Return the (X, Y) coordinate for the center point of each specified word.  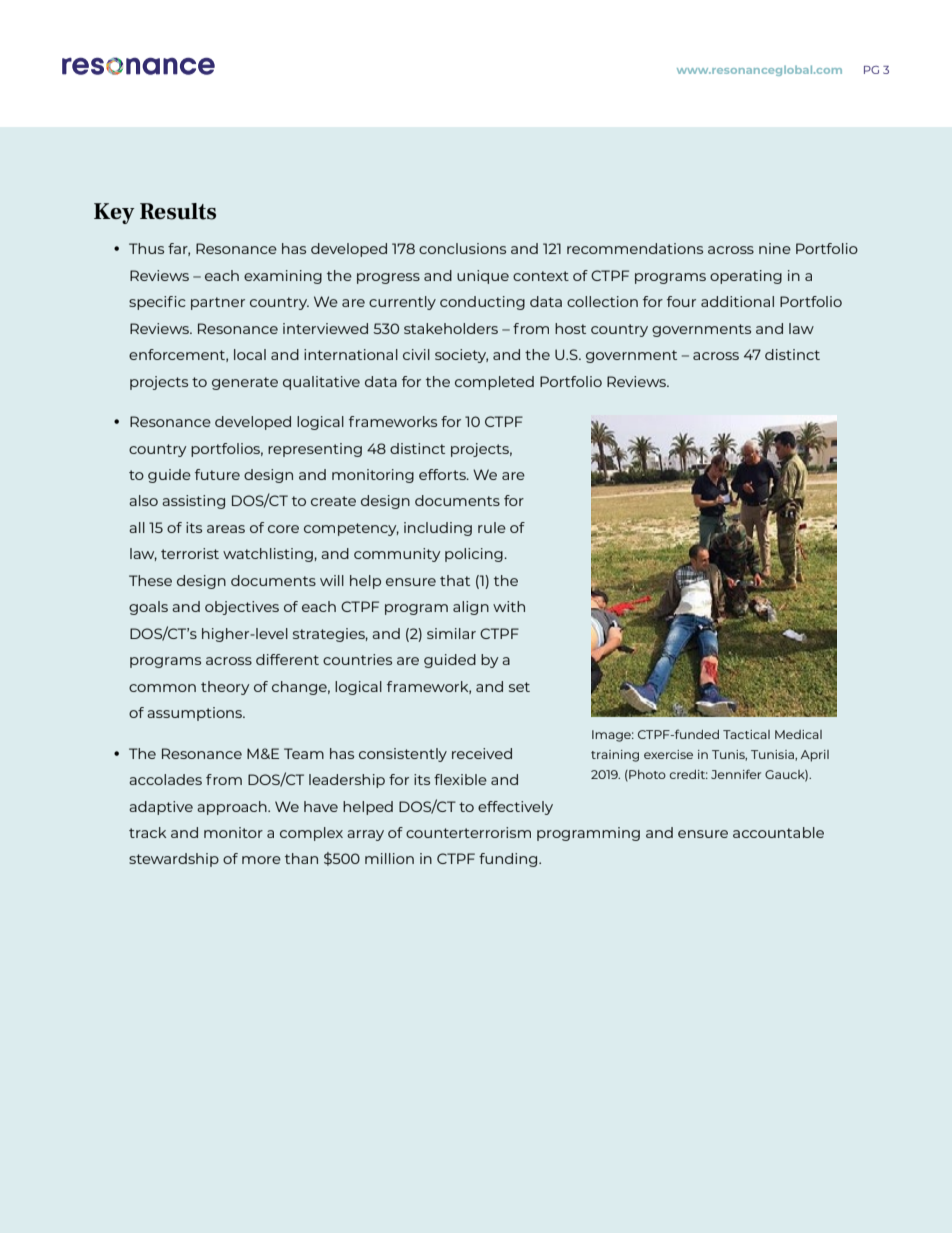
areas (226, 529)
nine (775, 248)
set (519, 687)
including (438, 529)
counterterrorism (468, 832)
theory (225, 688)
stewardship (174, 860)
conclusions (462, 248)
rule (492, 527)
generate (245, 383)
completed (494, 383)
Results (178, 211)
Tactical (746, 734)
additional (737, 301)
